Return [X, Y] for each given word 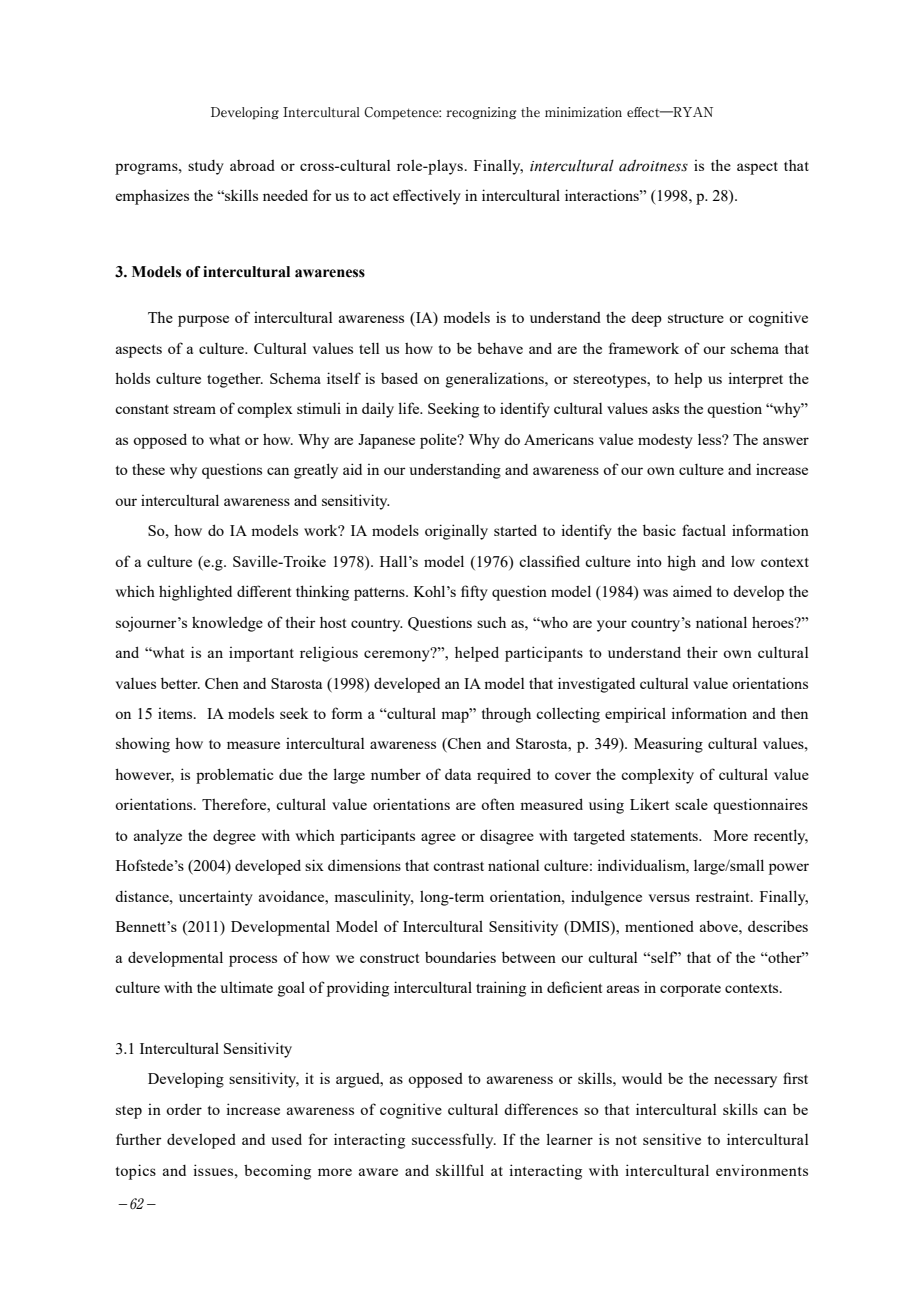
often [498, 804]
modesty [665, 441]
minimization [583, 112]
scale [691, 804]
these [148, 469]
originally [456, 532]
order [184, 1109]
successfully [454, 1141]
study [206, 167]
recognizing [481, 113]
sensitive [672, 1139]
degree [234, 837]
